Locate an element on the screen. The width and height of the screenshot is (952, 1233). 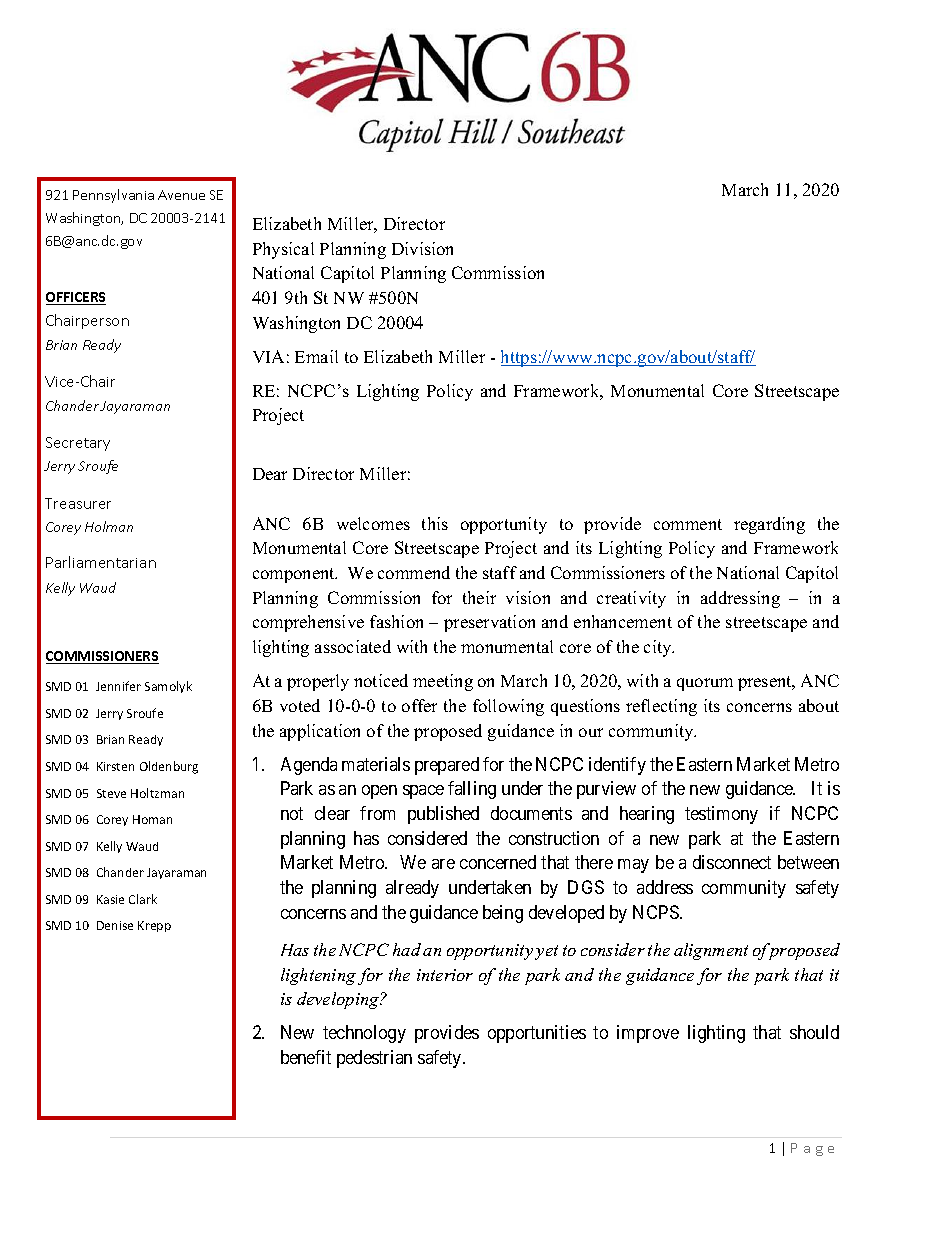
benefit is located at coordinates (306, 1057).
